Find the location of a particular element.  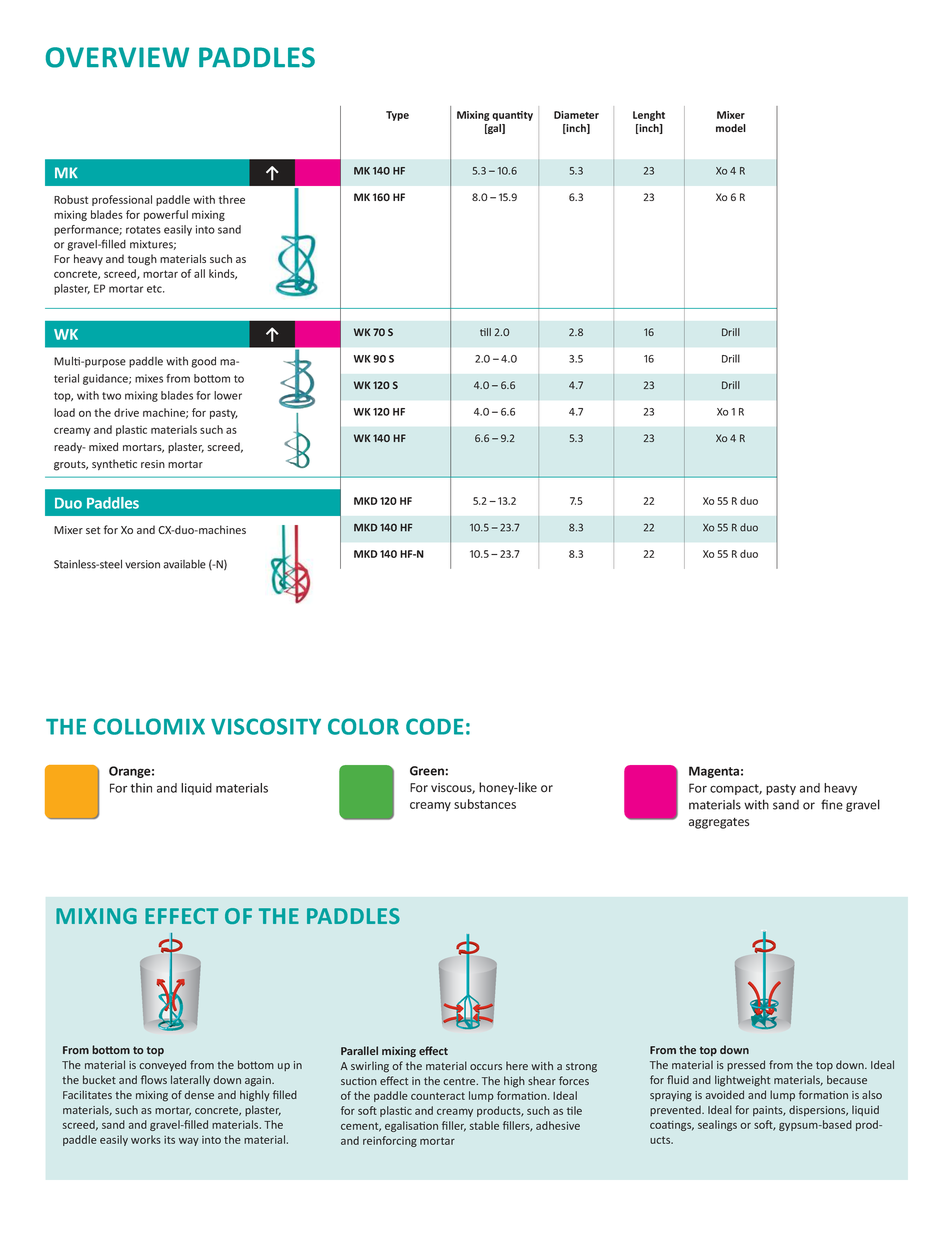

model is located at coordinates (731, 128).
